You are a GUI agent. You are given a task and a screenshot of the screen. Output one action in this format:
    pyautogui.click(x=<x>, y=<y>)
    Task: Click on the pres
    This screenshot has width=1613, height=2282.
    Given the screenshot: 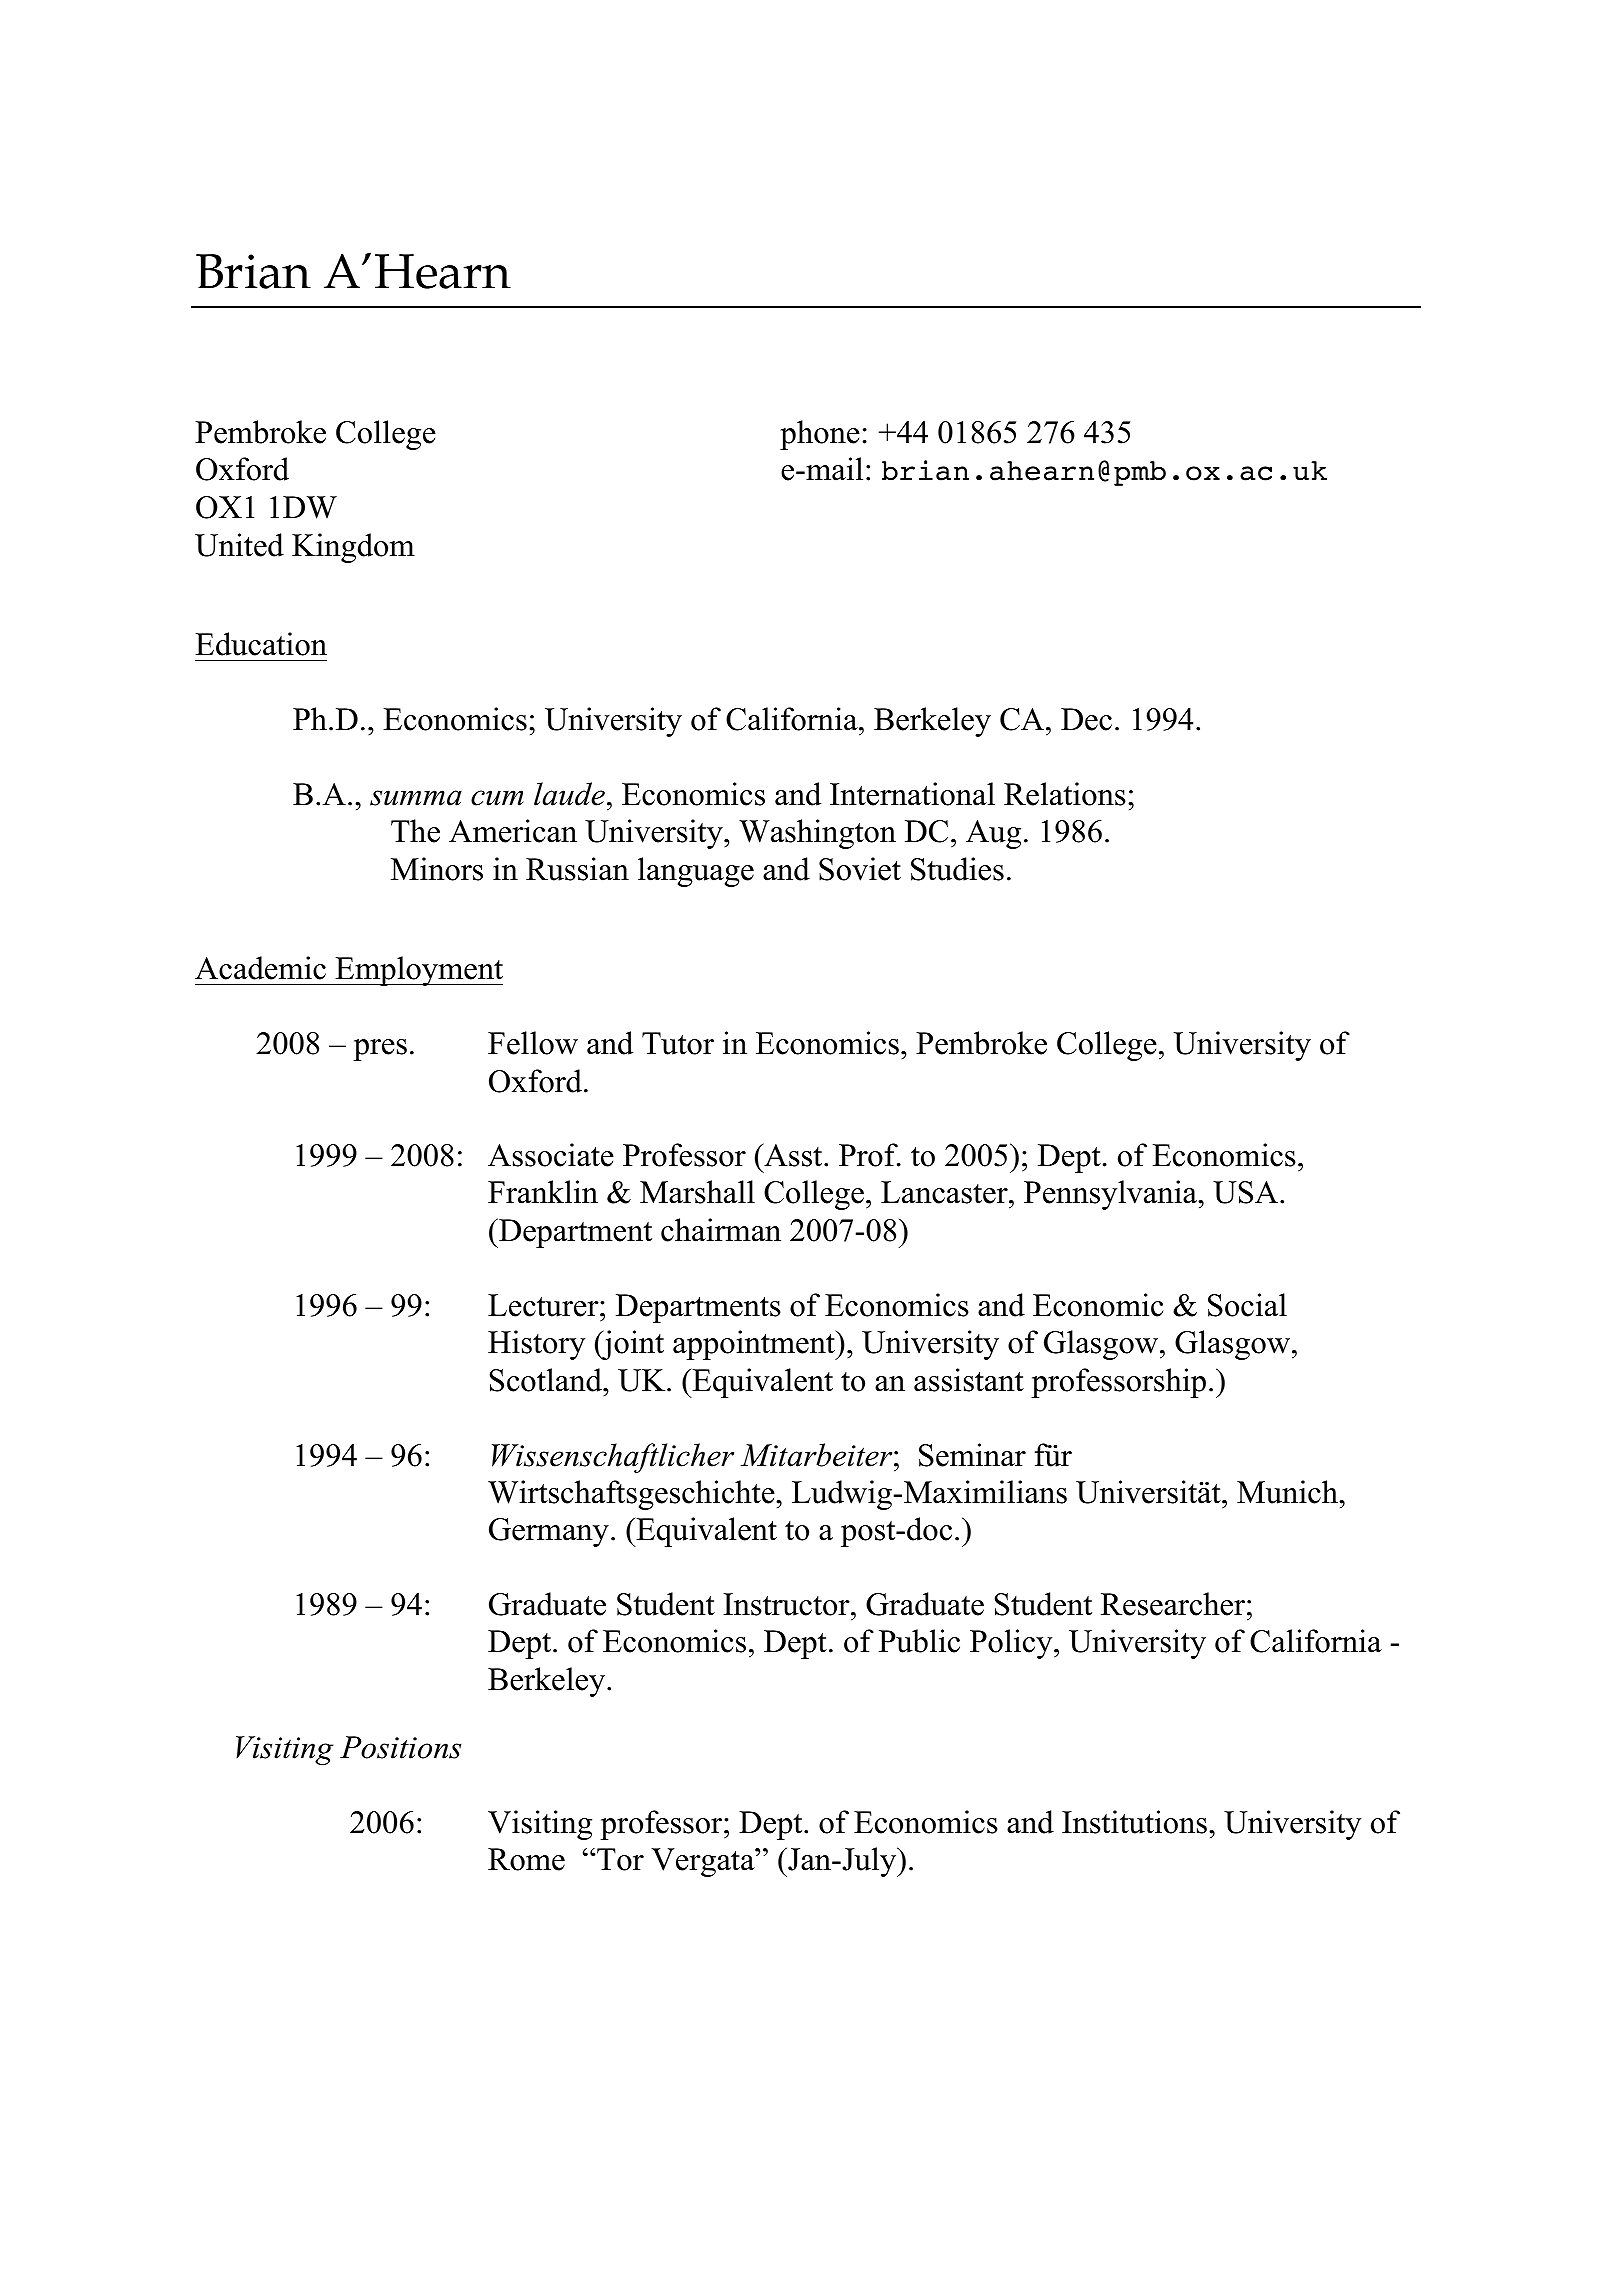 What is the action you would take?
    pyautogui.click(x=380, y=1050)
